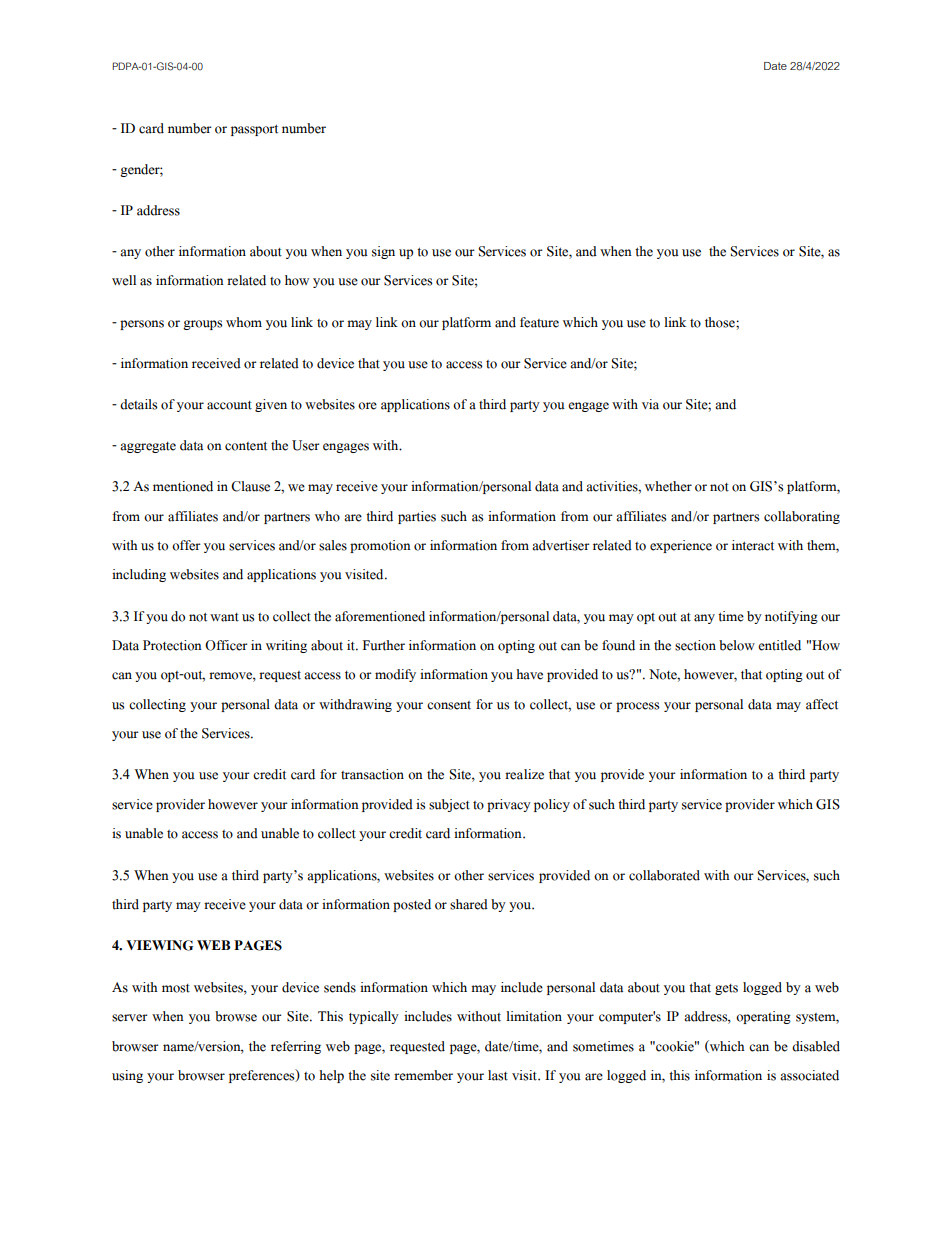  Describe the element at coordinates (721, 322) in the screenshot. I see `those` at that location.
